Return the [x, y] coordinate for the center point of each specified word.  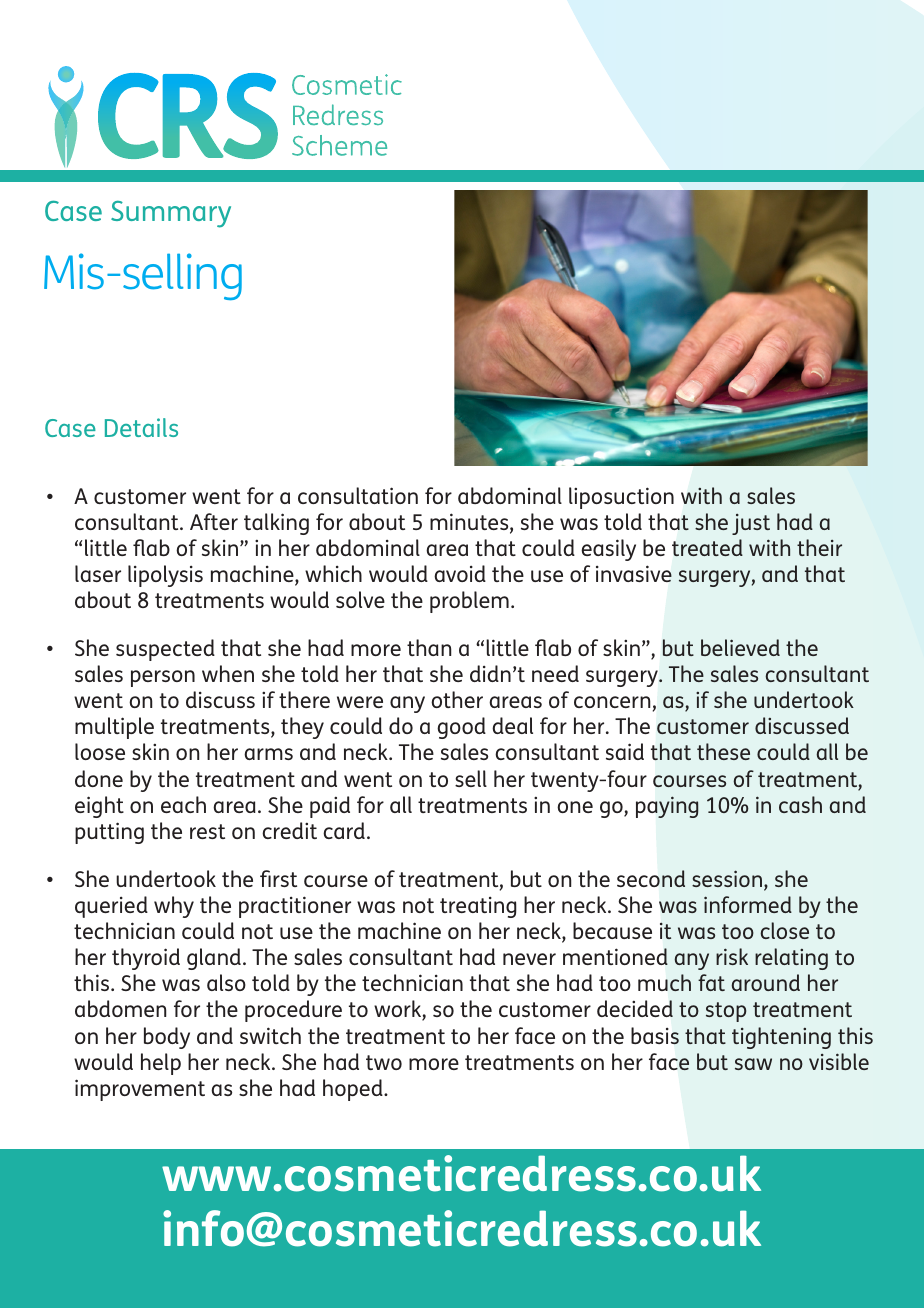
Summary [171, 214]
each [183, 804]
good [461, 728]
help [161, 1064]
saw [753, 1064]
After [214, 521]
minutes [470, 523]
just [751, 524]
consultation [358, 495]
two [384, 1062]
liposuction [621, 498]
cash [800, 804]
